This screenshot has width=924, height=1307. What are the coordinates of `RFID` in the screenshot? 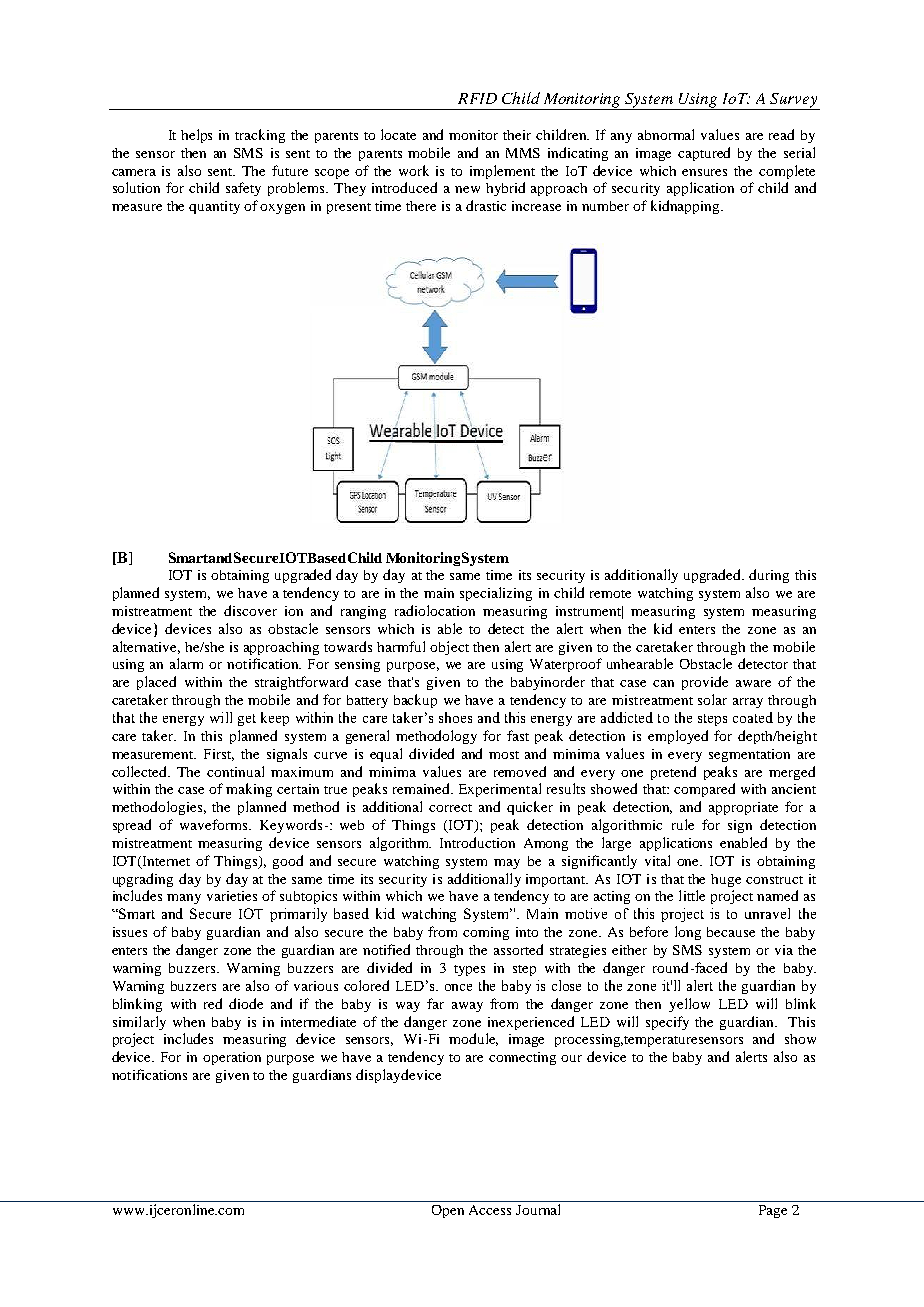 It's located at (477, 98).
